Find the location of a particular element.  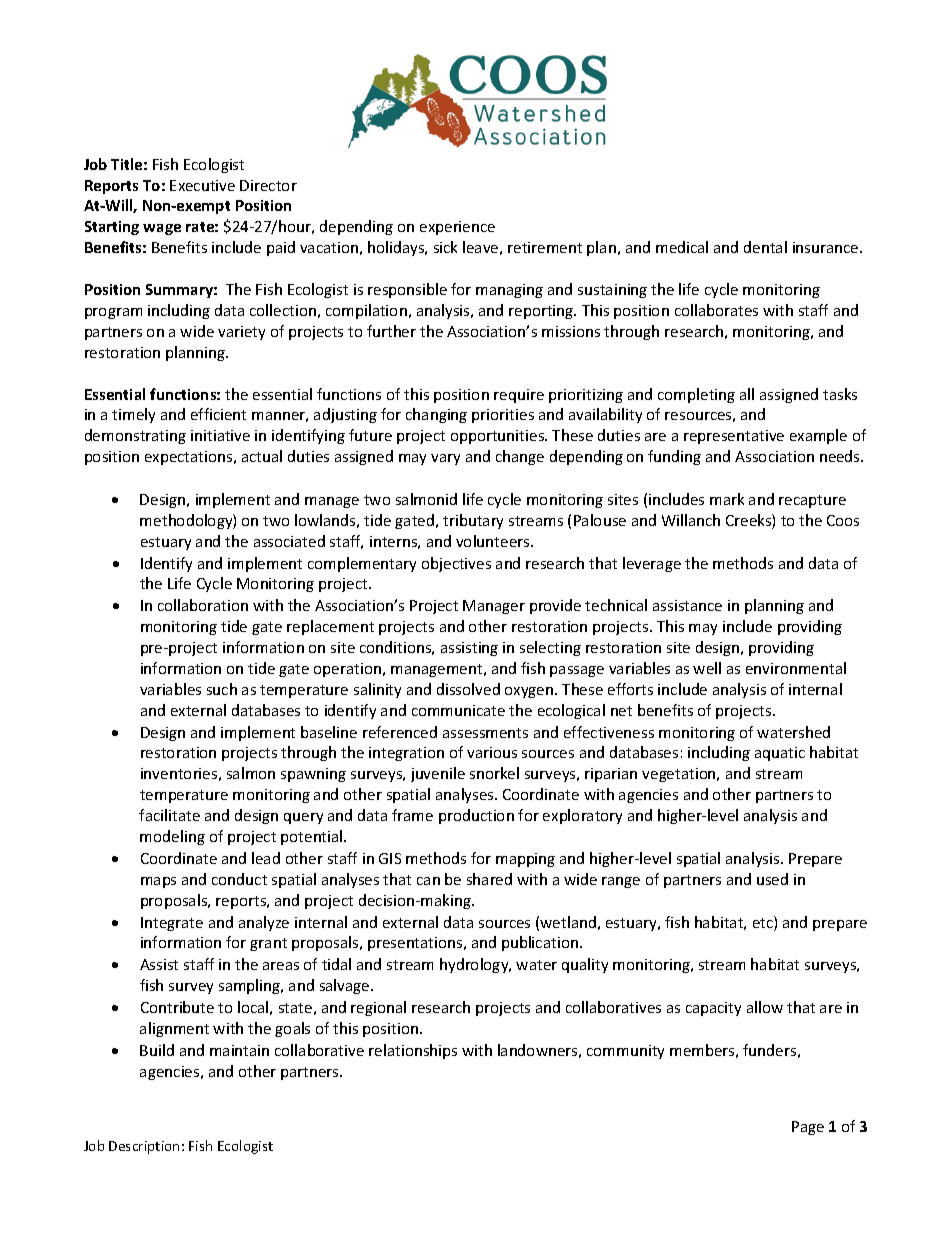

used is located at coordinates (772, 879).
